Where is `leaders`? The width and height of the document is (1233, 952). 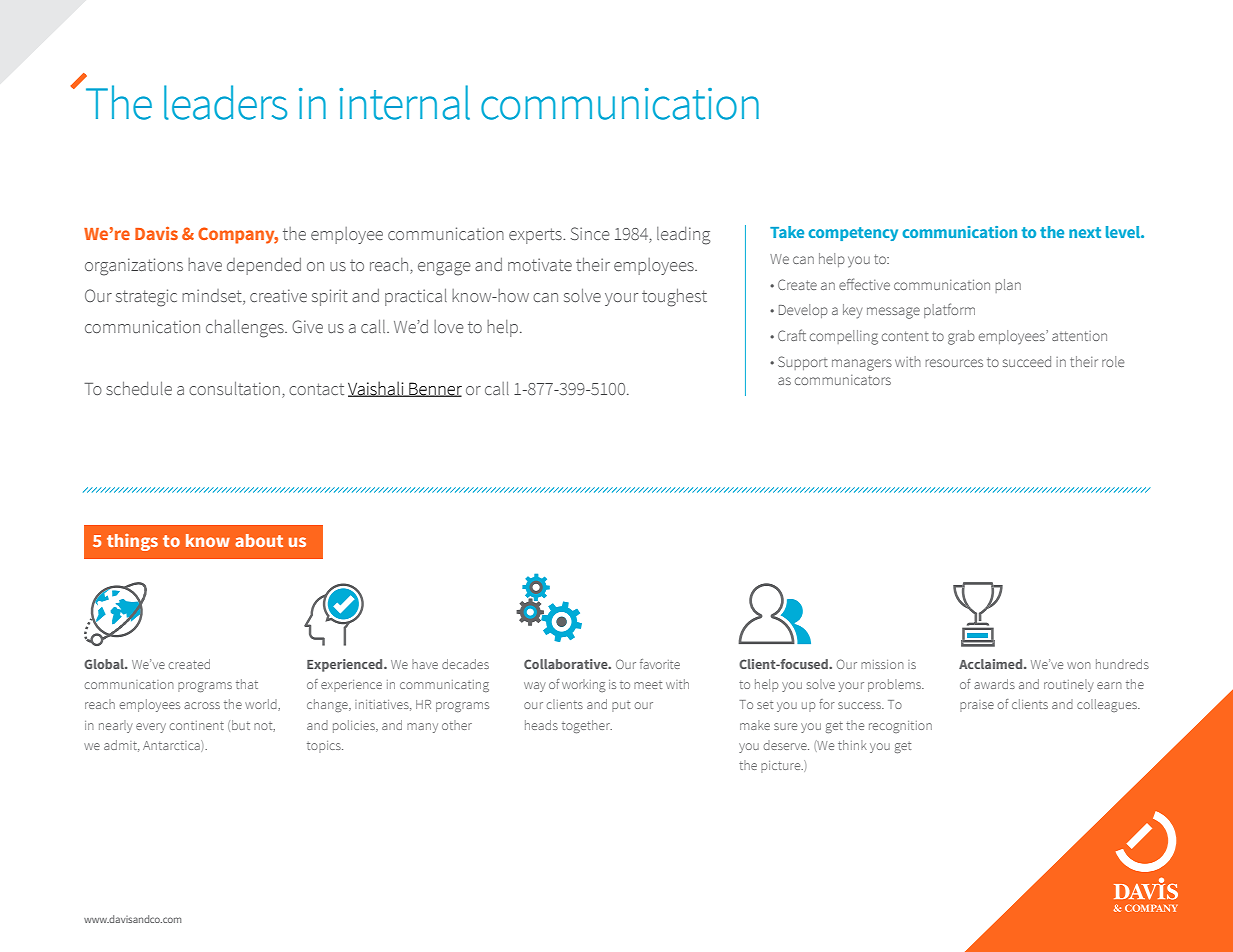 leaders is located at coordinates (225, 102).
